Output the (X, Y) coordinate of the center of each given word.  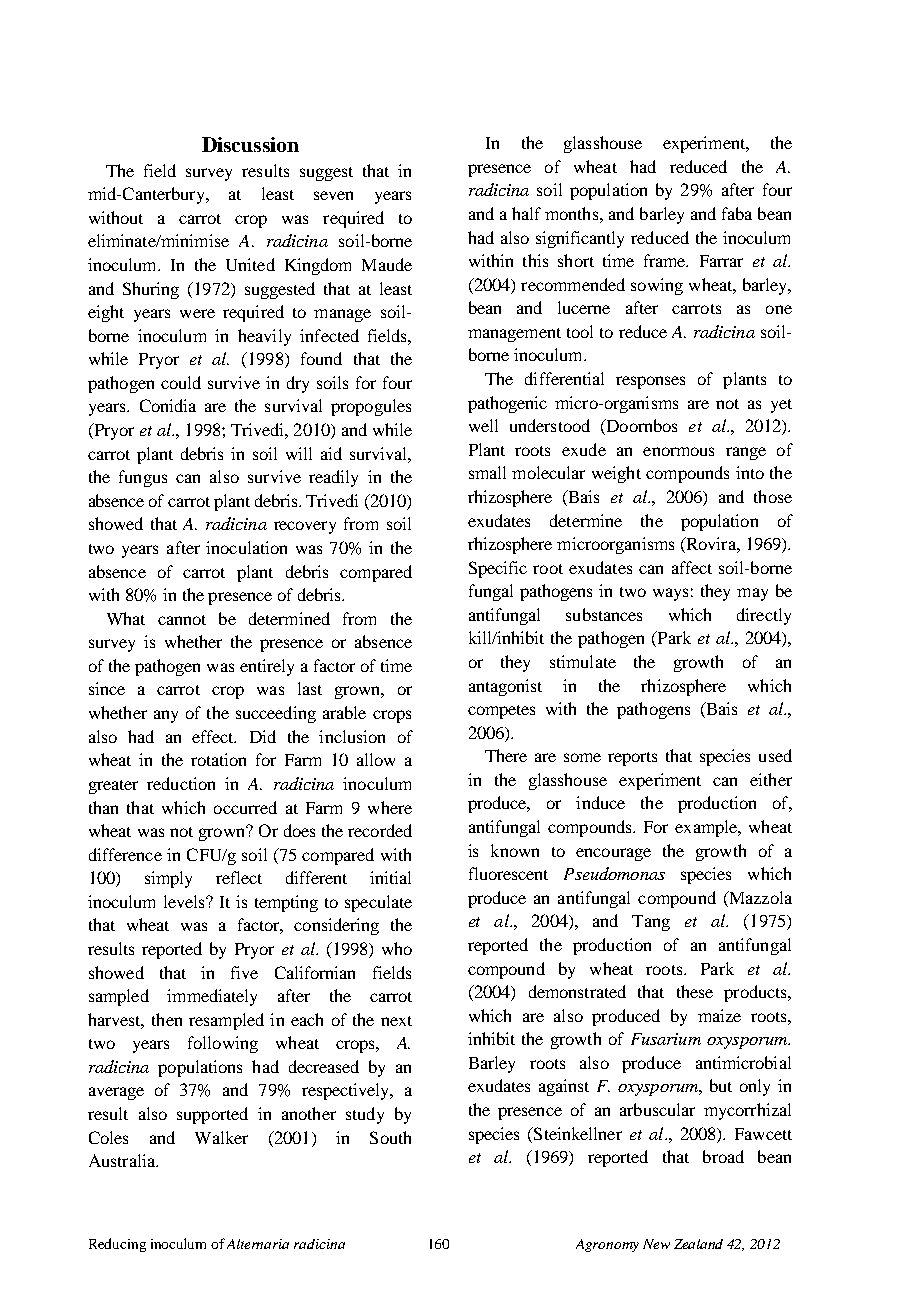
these (695, 991)
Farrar (721, 261)
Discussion (250, 144)
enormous (678, 451)
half (526, 213)
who (397, 948)
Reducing (117, 1245)
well (483, 425)
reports (632, 759)
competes (501, 712)
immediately (212, 997)
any (166, 716)
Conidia (168, 405)
